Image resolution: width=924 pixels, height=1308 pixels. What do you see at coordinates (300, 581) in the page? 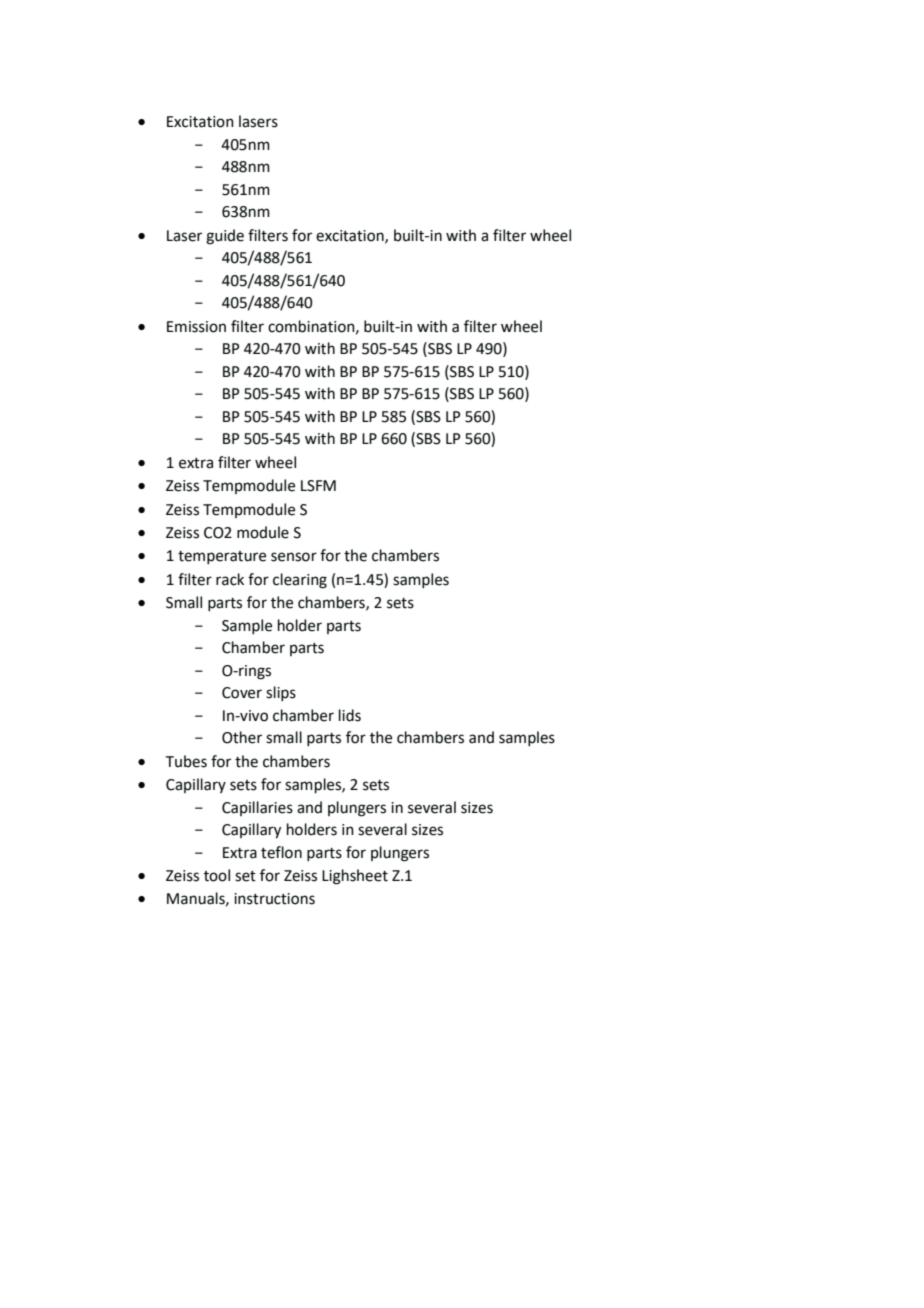
I see `clearing` at bounding box center [300, 581].
